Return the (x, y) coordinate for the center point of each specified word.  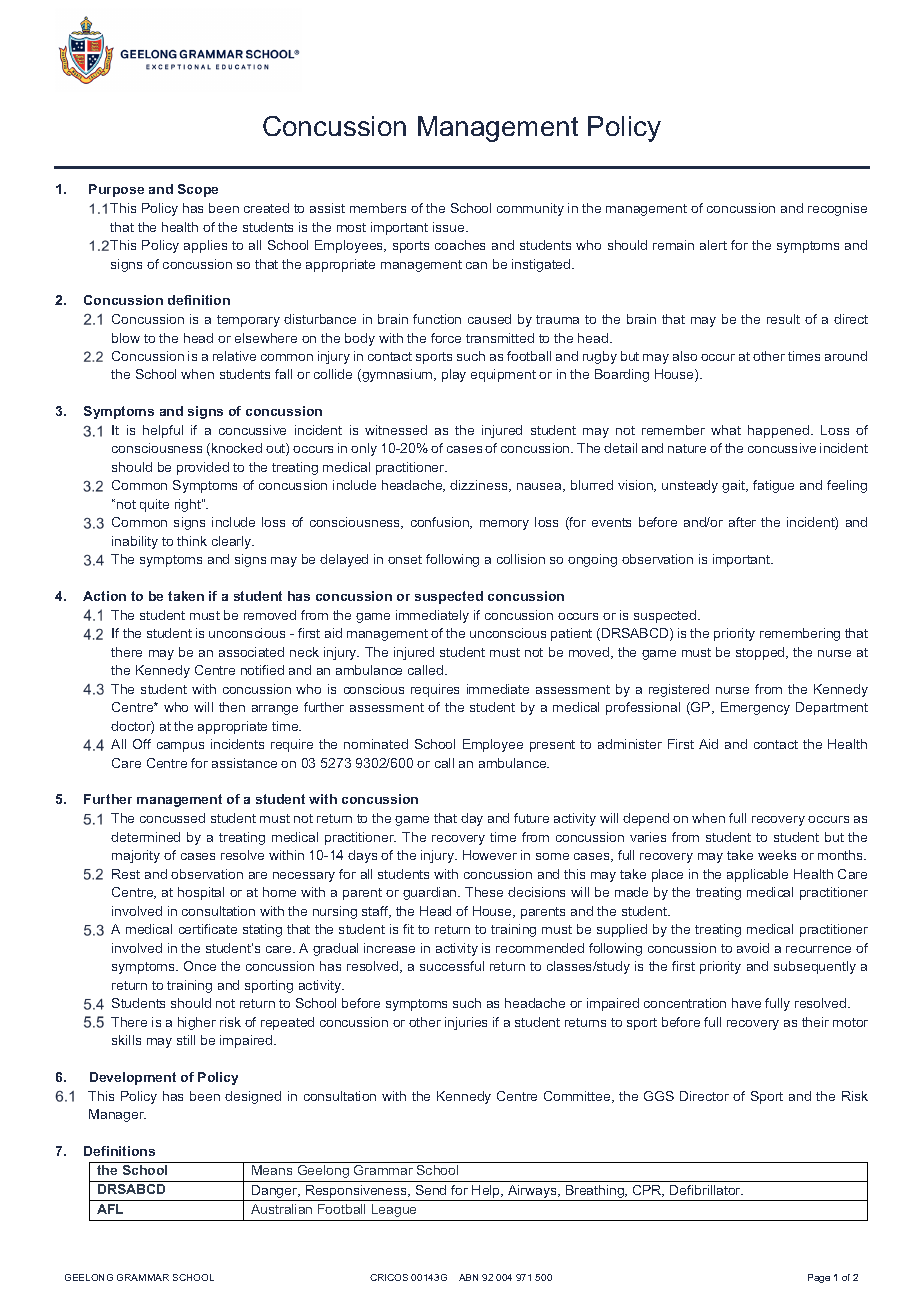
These (484, 892)
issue (450, 227)
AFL (110, 1209)
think (192, 541)
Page (819, 1278)
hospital (201, 893)
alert (713, 245)
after (742, 522)
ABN (468, 1277)
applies (205, 246)
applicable (757, 875)
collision (521, 559)
